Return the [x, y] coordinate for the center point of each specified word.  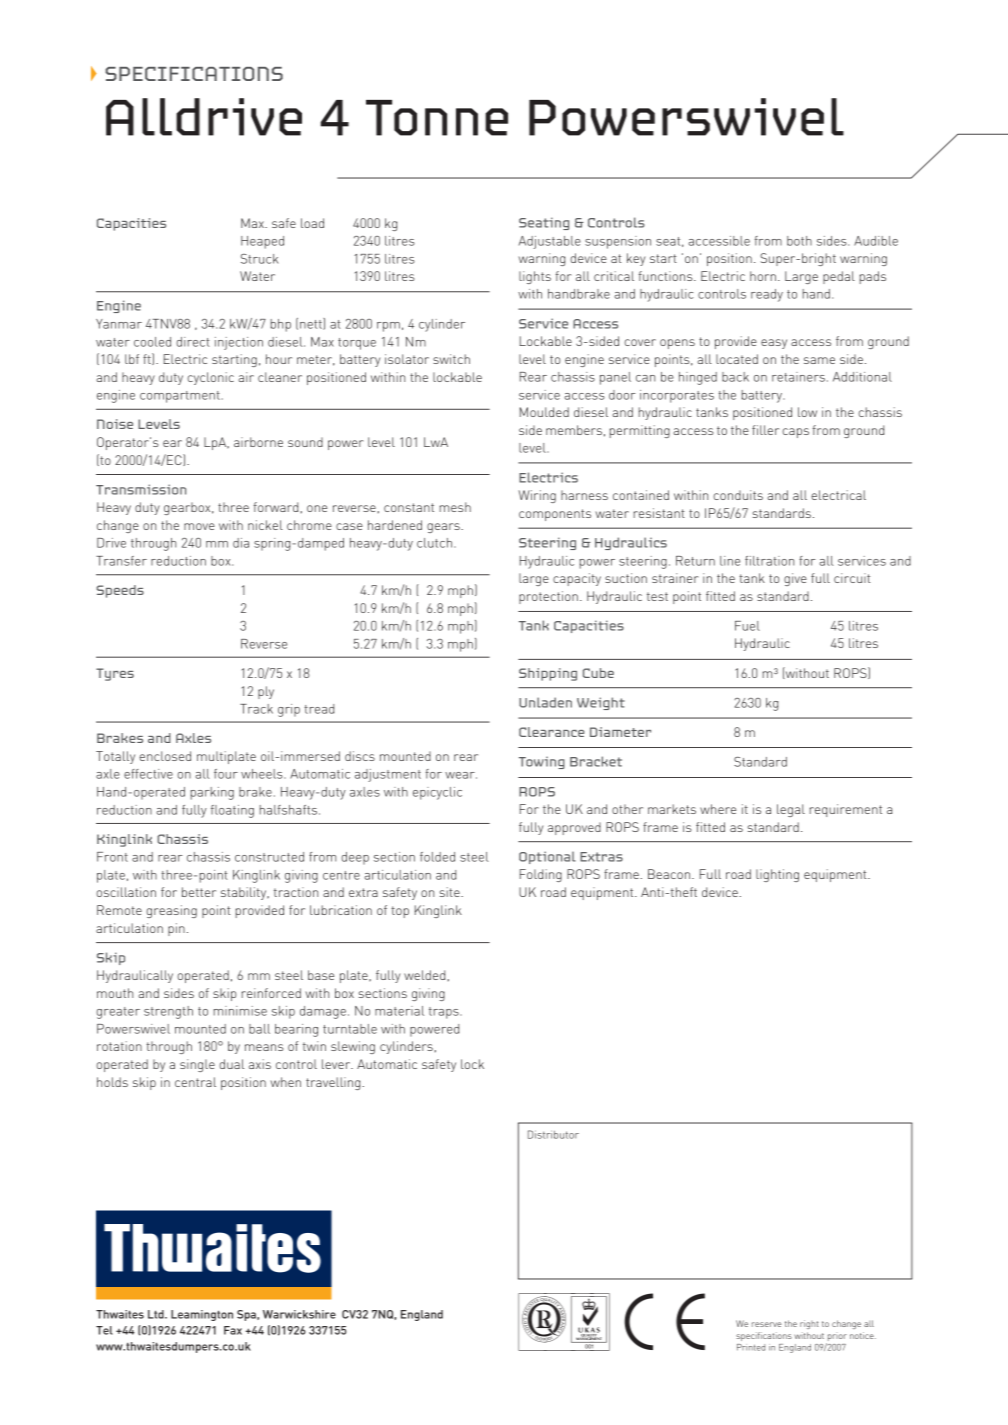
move [199, 526]
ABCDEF [564, 1322]
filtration [769, 561]
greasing [171, 911]
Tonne [437, 118]
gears [444, 528]
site [451, 892]
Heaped [262, 242]
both [799, 241]
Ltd [157, 1314]
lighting [777, 875]
